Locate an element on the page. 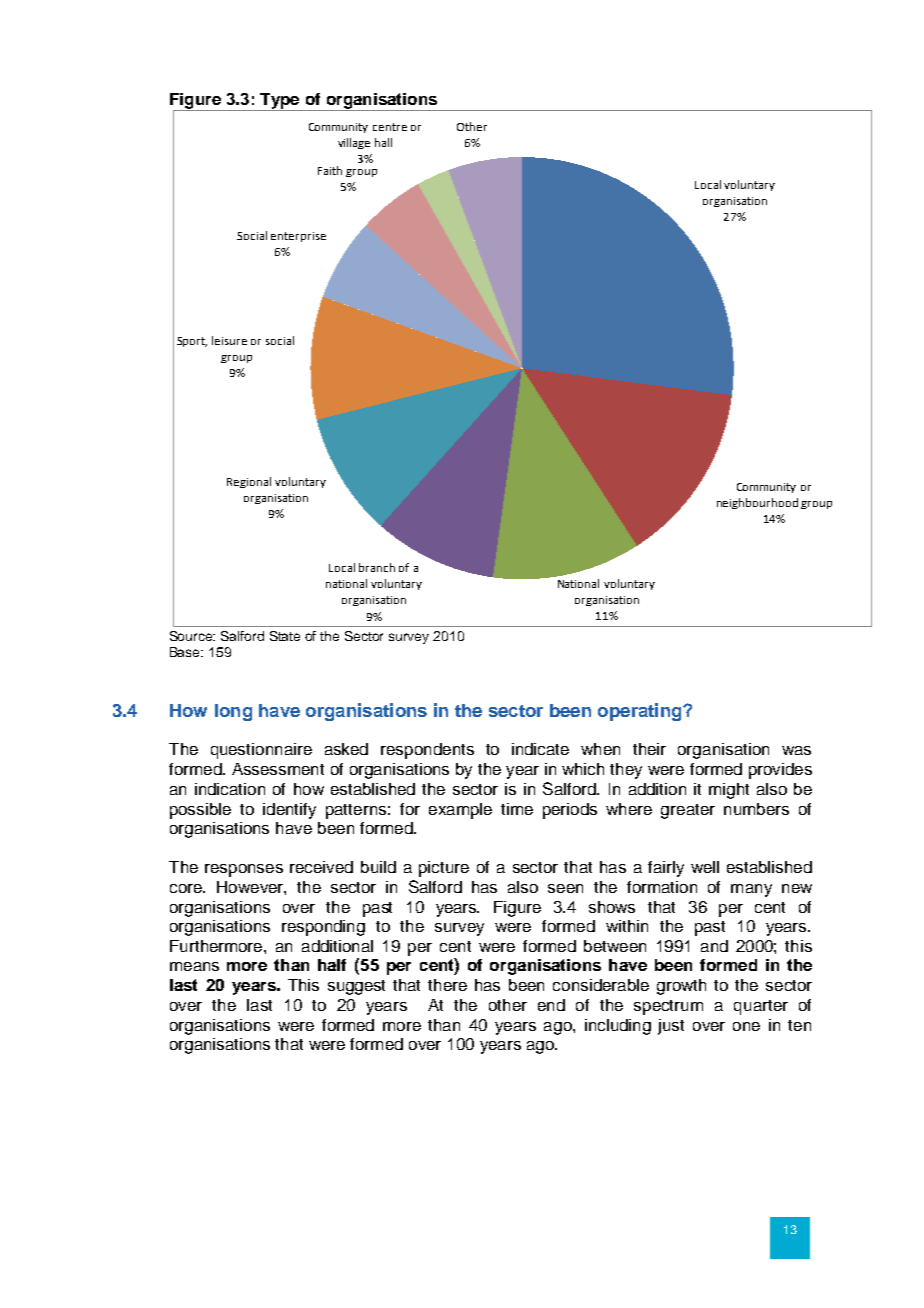 The height and width of the document is (1308, 924). there is located at coordinates (447, 985).
